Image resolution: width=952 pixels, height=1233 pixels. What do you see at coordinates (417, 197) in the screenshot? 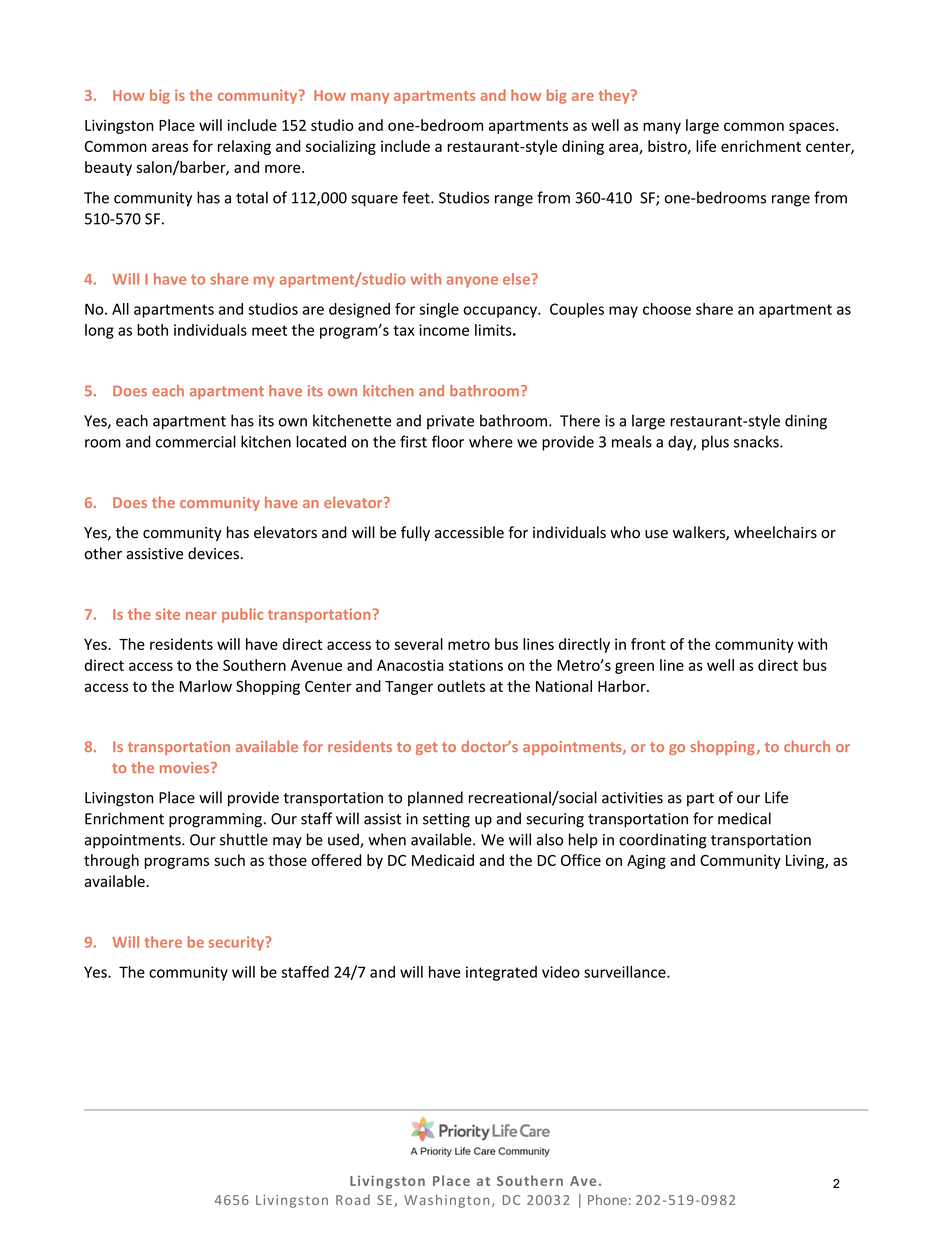
I see `feet` at bounding box center [417, 197].
